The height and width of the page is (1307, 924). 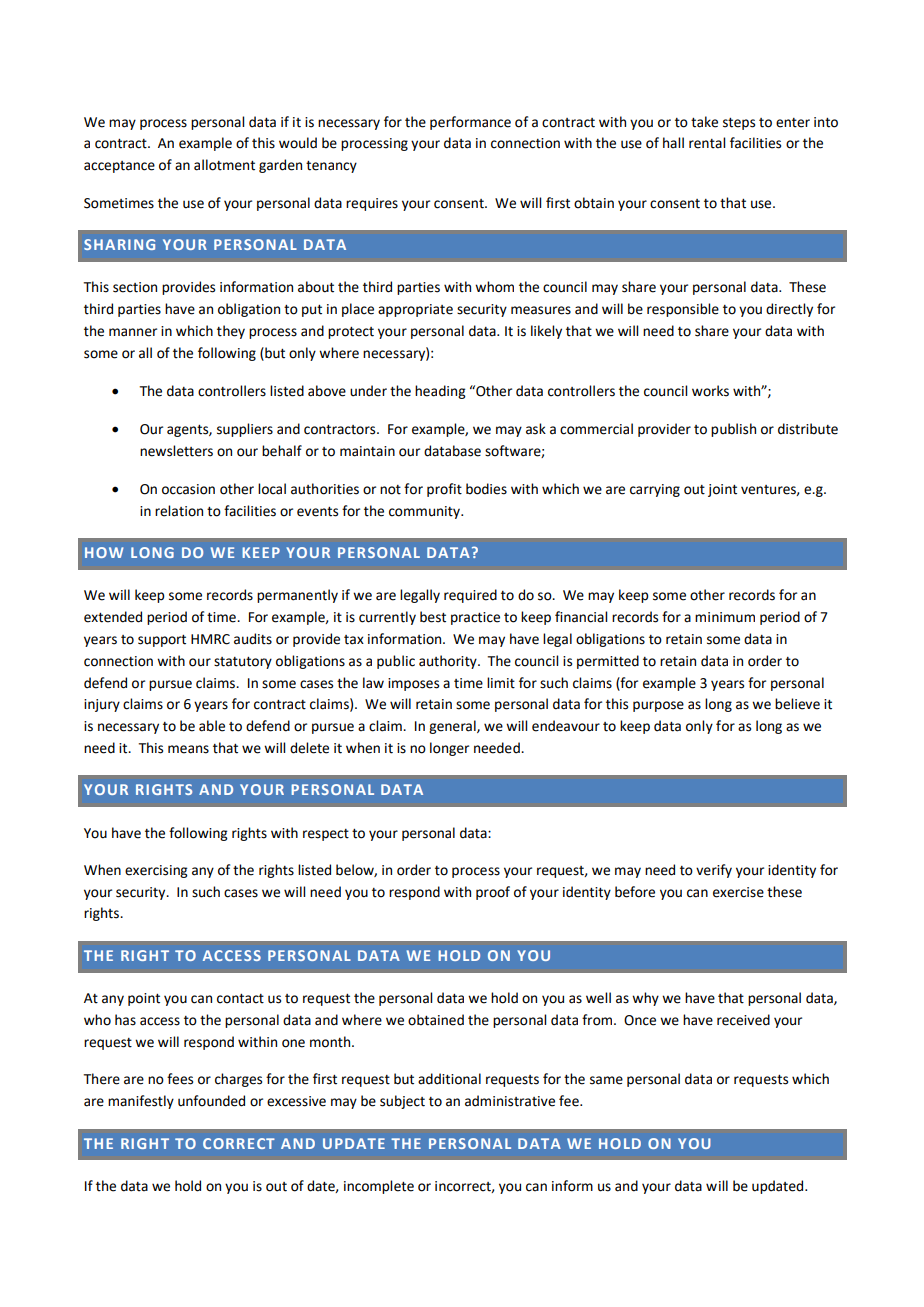 What do you see at coordinates (510, 1101) in the page?
I see `administrative` at bounding box center [510, 1101].
